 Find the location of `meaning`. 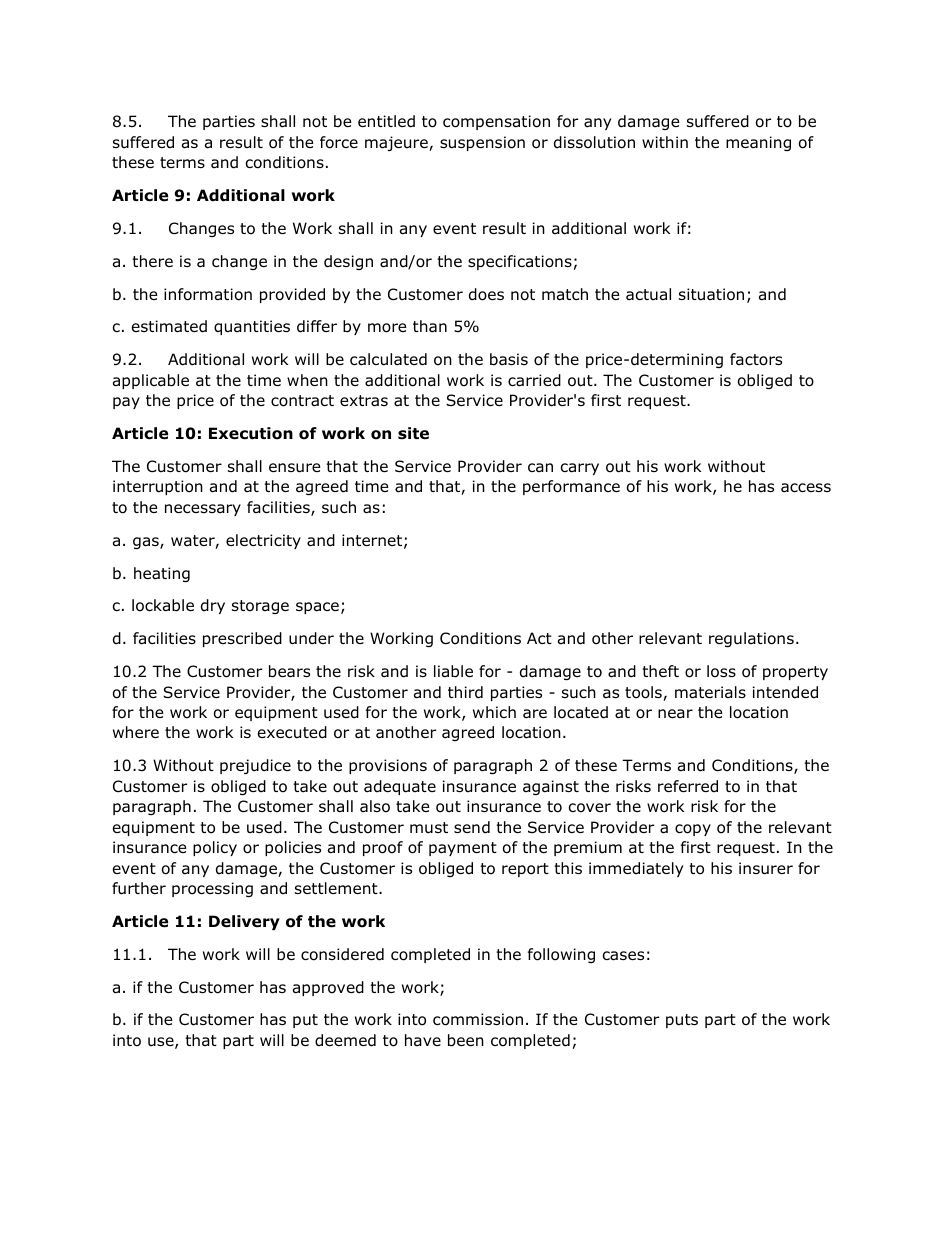

meaning is located at coordinates (758, 143).
